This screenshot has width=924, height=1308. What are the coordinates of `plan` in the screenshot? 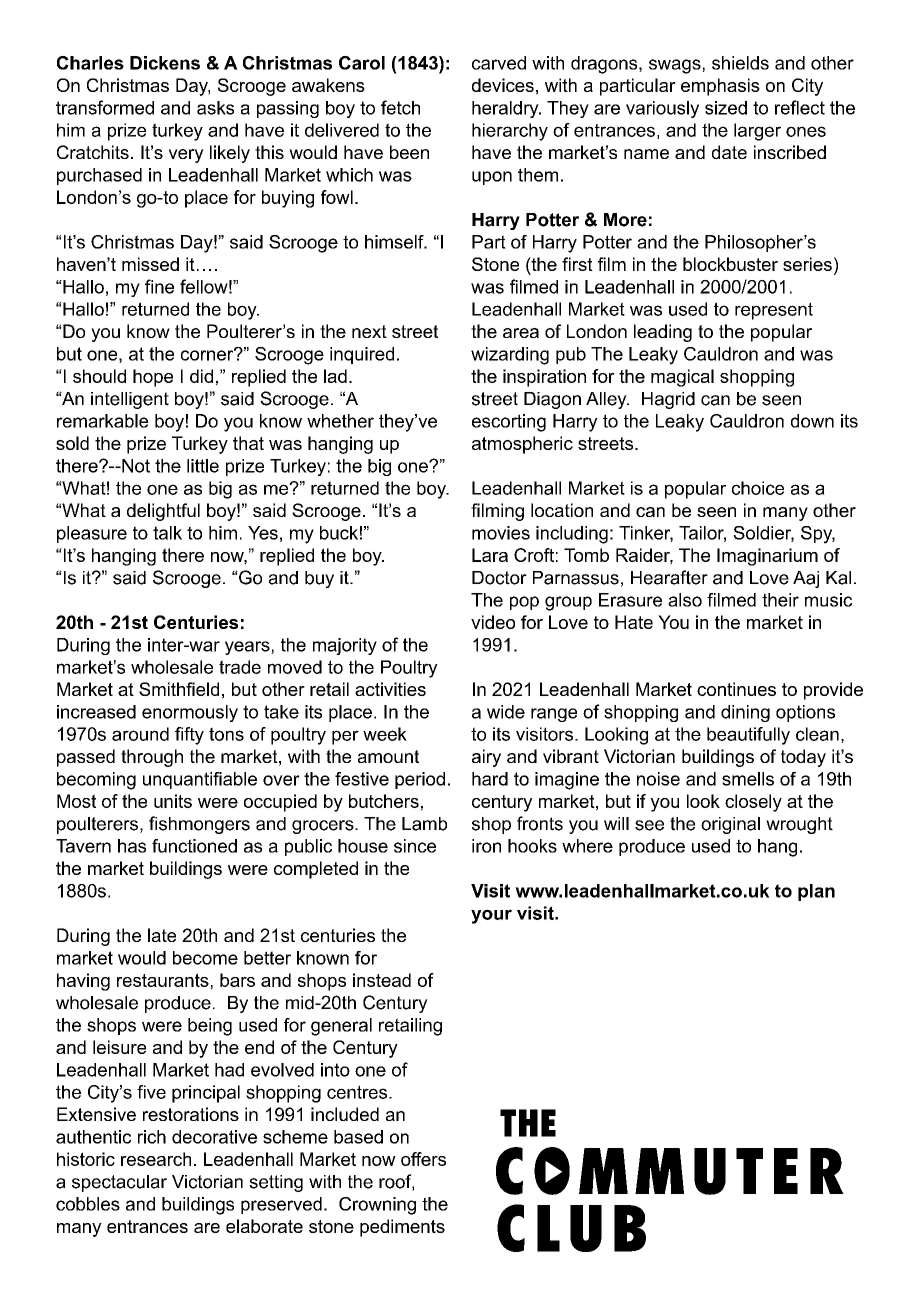 It's located at (816, 892).
